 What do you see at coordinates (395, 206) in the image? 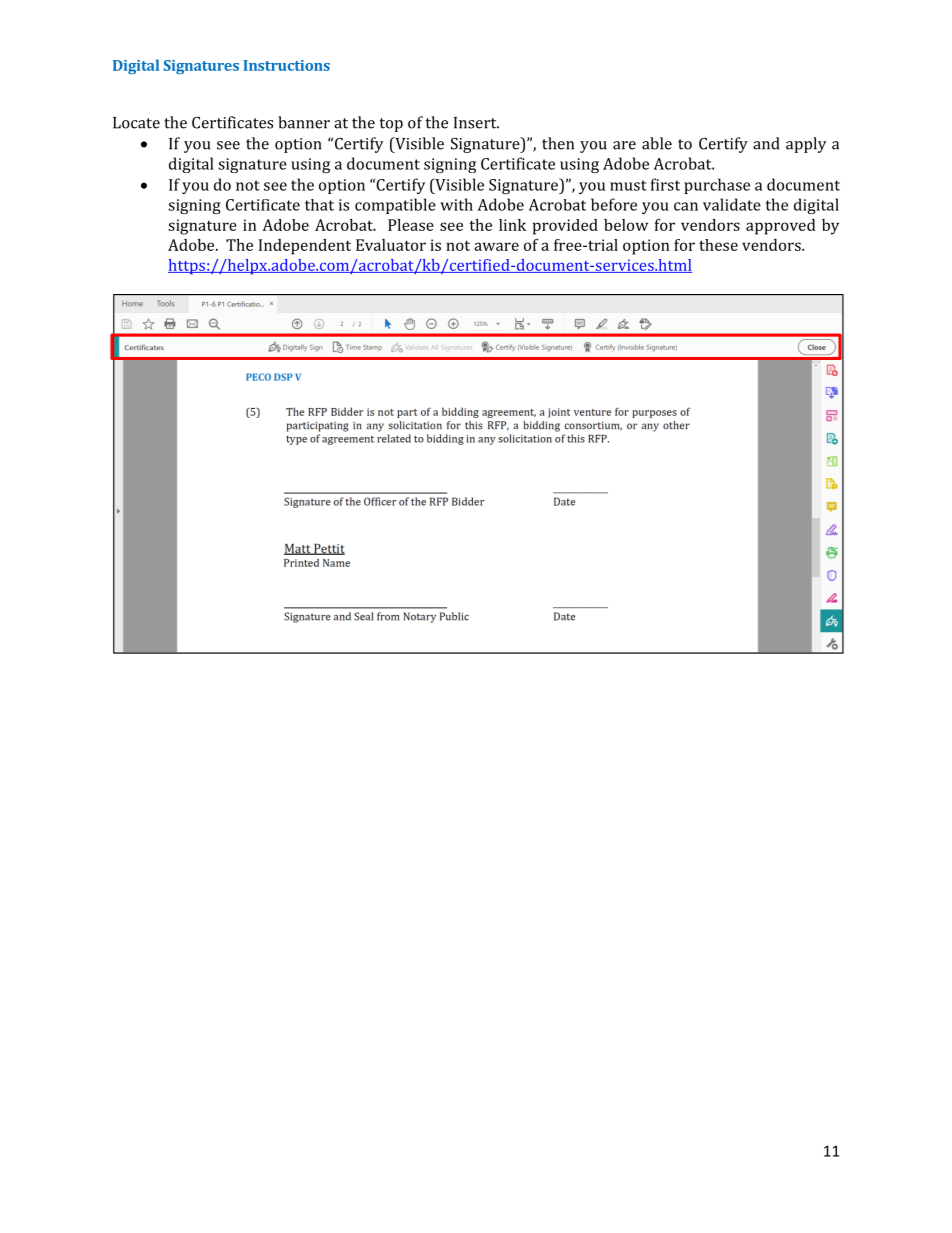
I see `compatible` at bounding box center [395, 206].
